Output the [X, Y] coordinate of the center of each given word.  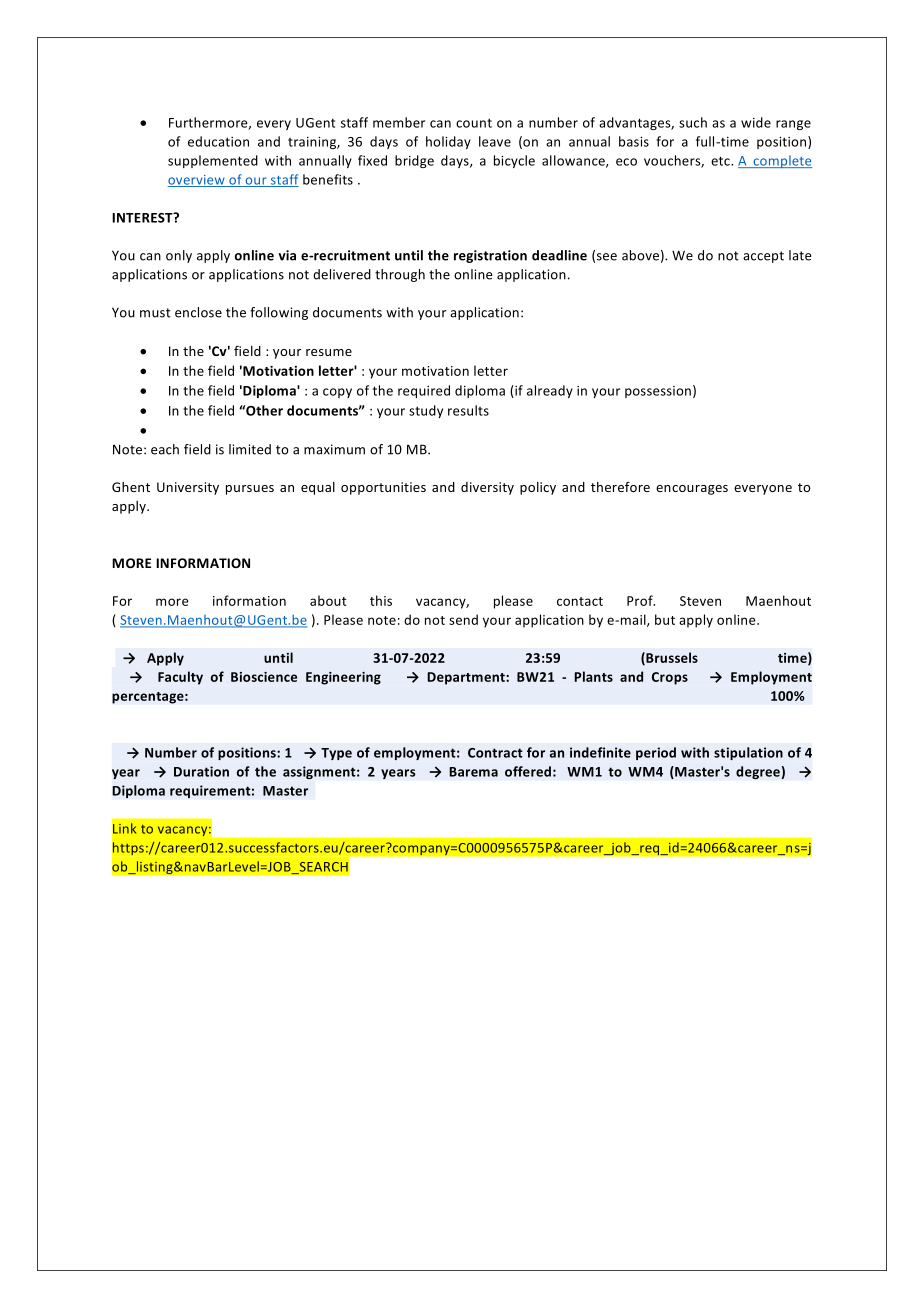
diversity [487, 488]
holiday [448, 142]
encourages [692, 490]
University [188, 488]
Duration [201, 771]
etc [721, 161]
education [218, 141]
